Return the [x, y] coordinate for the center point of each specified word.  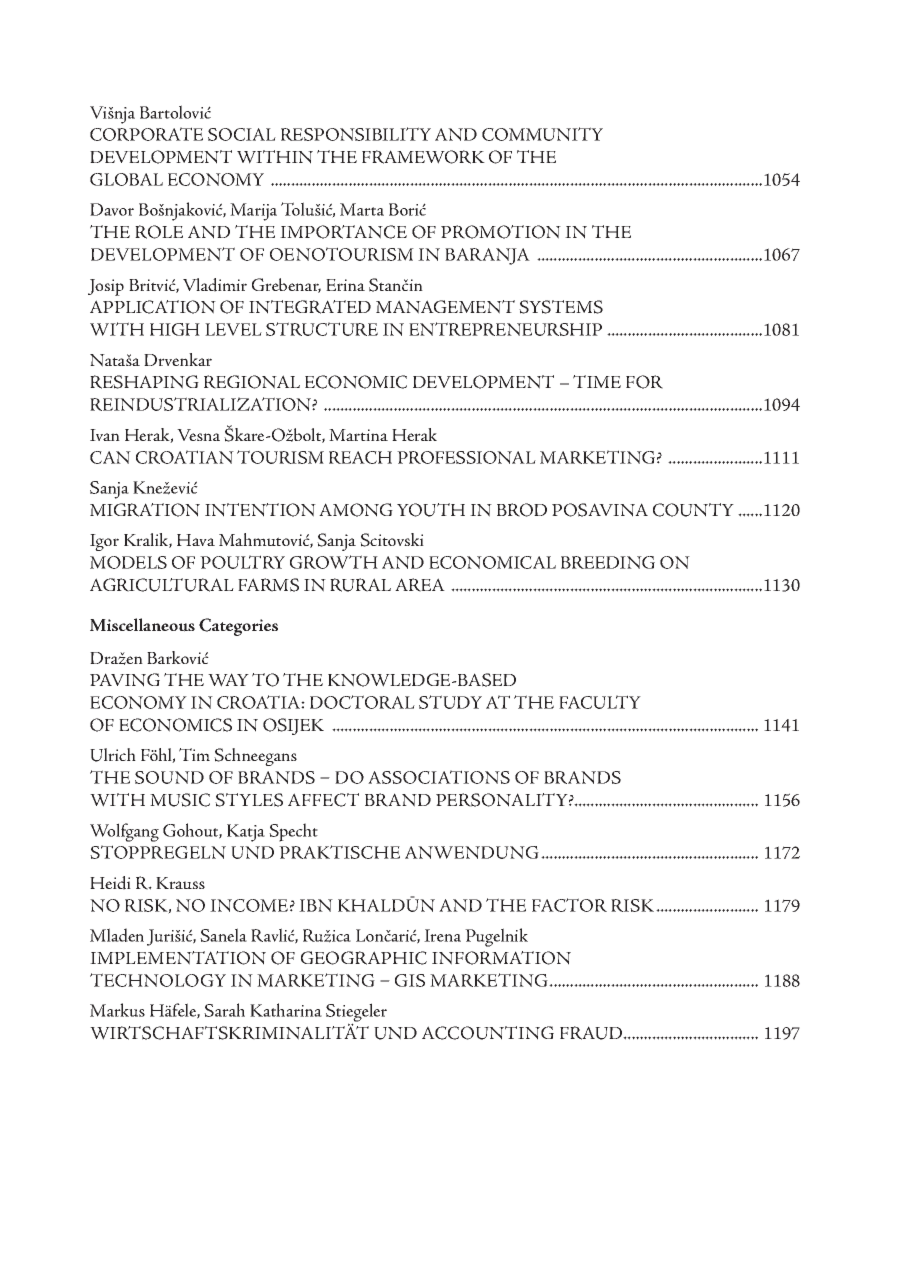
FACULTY [600, 702]
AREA [420, 585]
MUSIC [180, 800]
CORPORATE [146, 134]
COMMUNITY [542, 134]
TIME [597, 381]
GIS [410, 980]
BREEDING [608, 562]
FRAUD [592, 1033]
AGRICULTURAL [162, 585]
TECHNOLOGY [158, 980]
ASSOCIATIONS [439, 777]
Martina [358, 435]
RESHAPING [144, 382]
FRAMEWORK [423, 157]
